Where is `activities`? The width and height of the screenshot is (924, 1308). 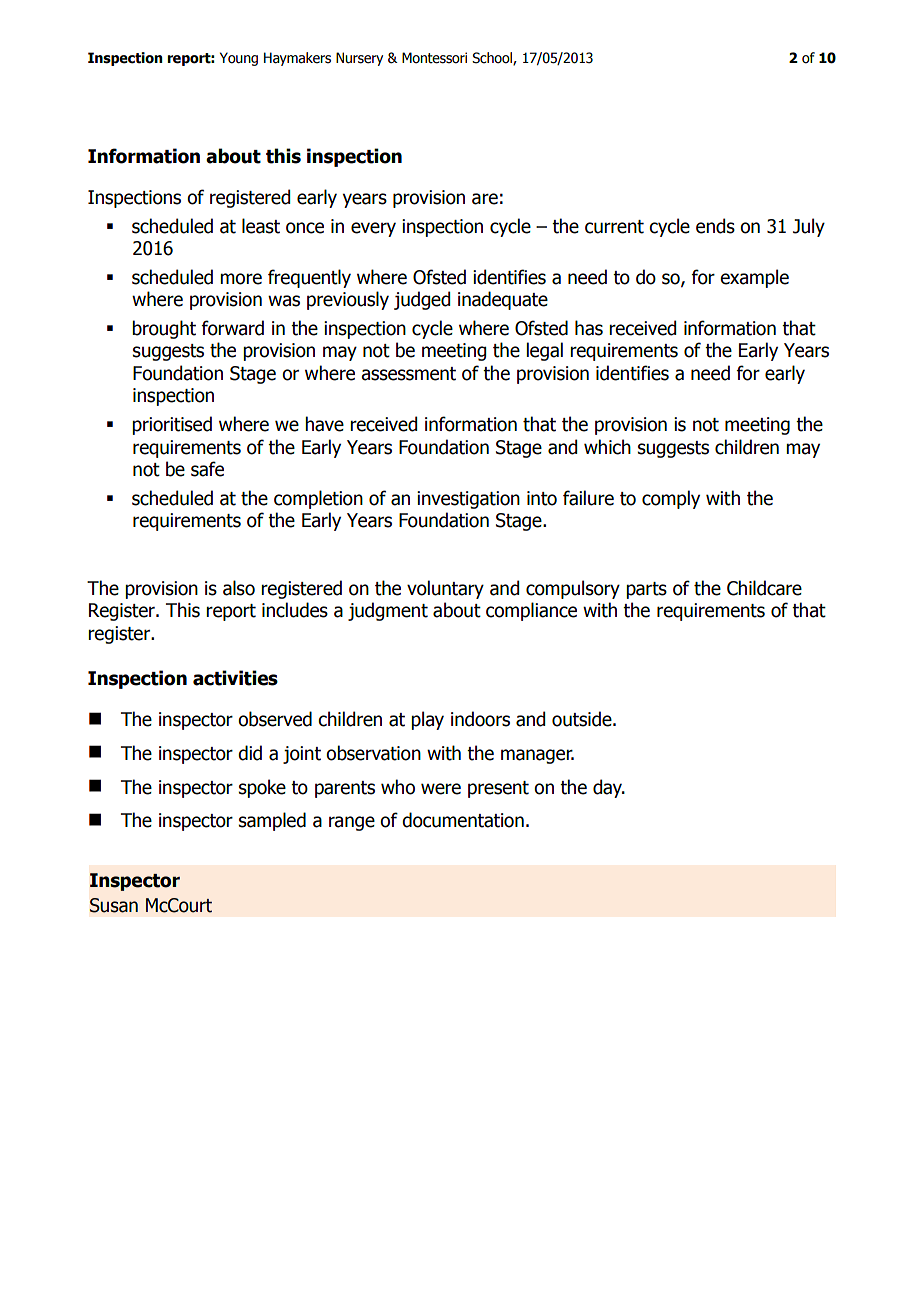
activities is located at coordinates (235, 678).
